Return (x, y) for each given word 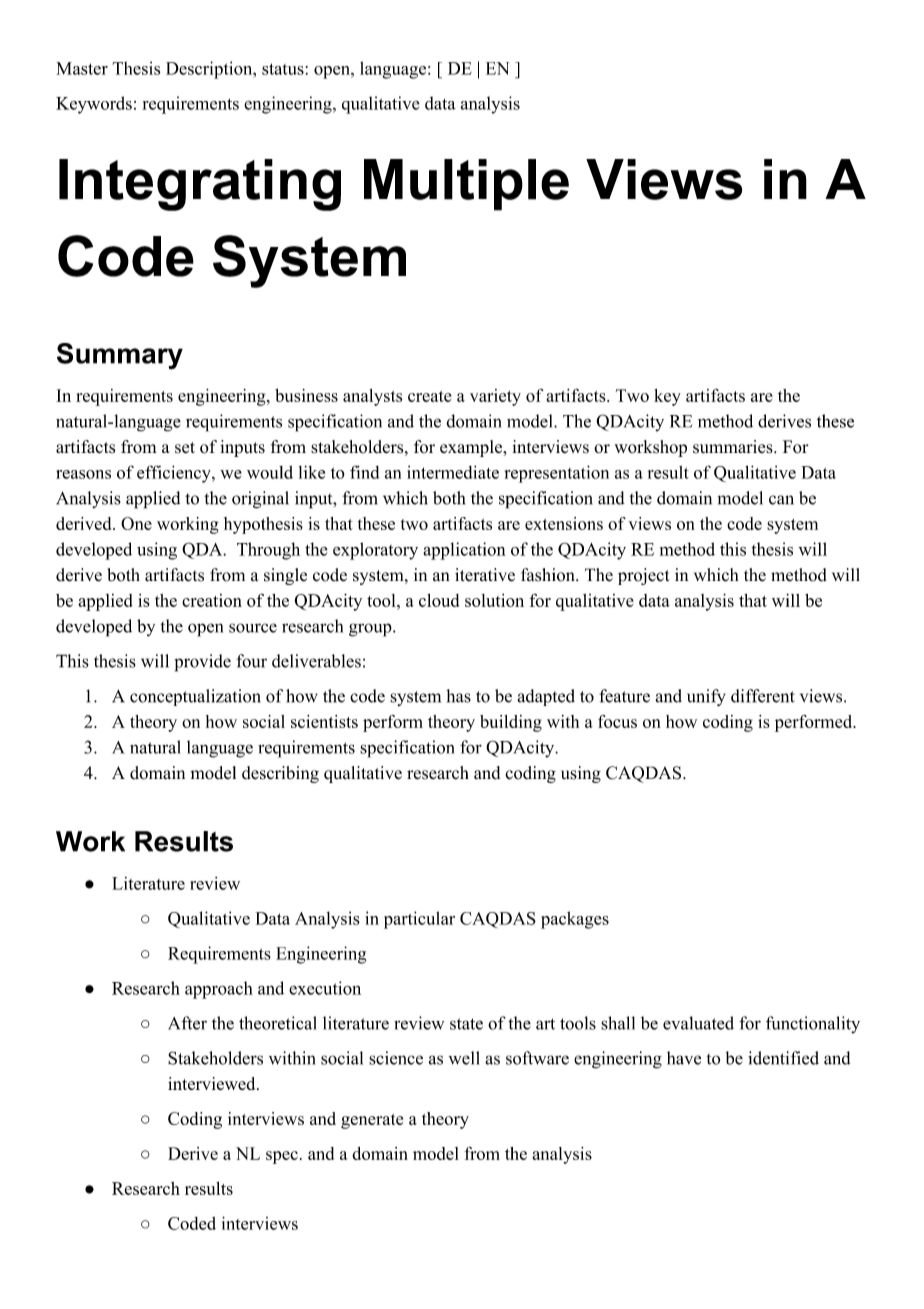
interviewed (213, 1083)
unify (706, 697)
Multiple (466, 185)
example (472, 448)
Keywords (94, 105)
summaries (734, 447)
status (283, 69)
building (511, 723)
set (185, 448)
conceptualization (195, 697)
